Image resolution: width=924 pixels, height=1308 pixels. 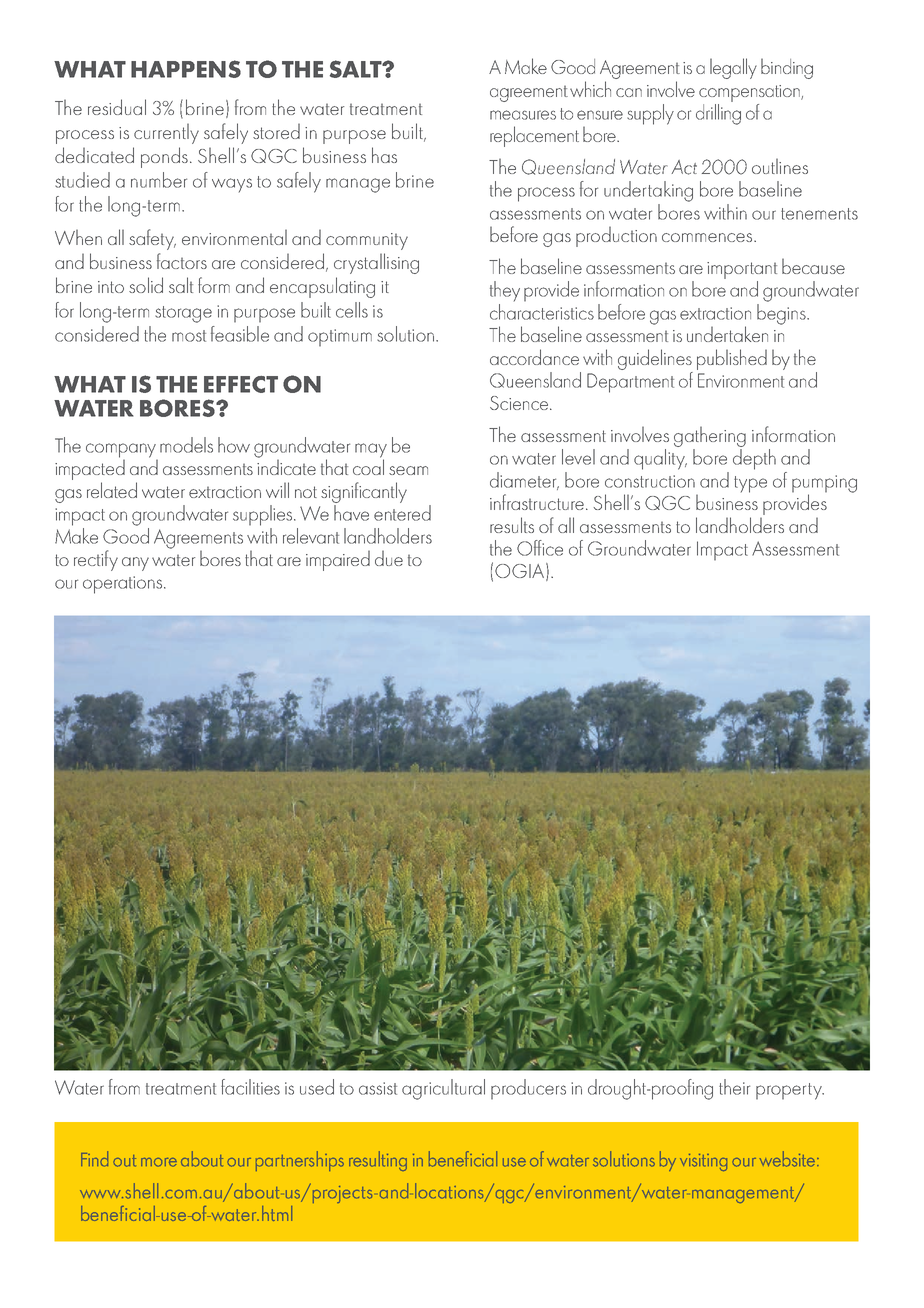 What do you see at coordinates (750, 93) in the screenshot?
I see `compensation` at bounding box center [750, 93].
